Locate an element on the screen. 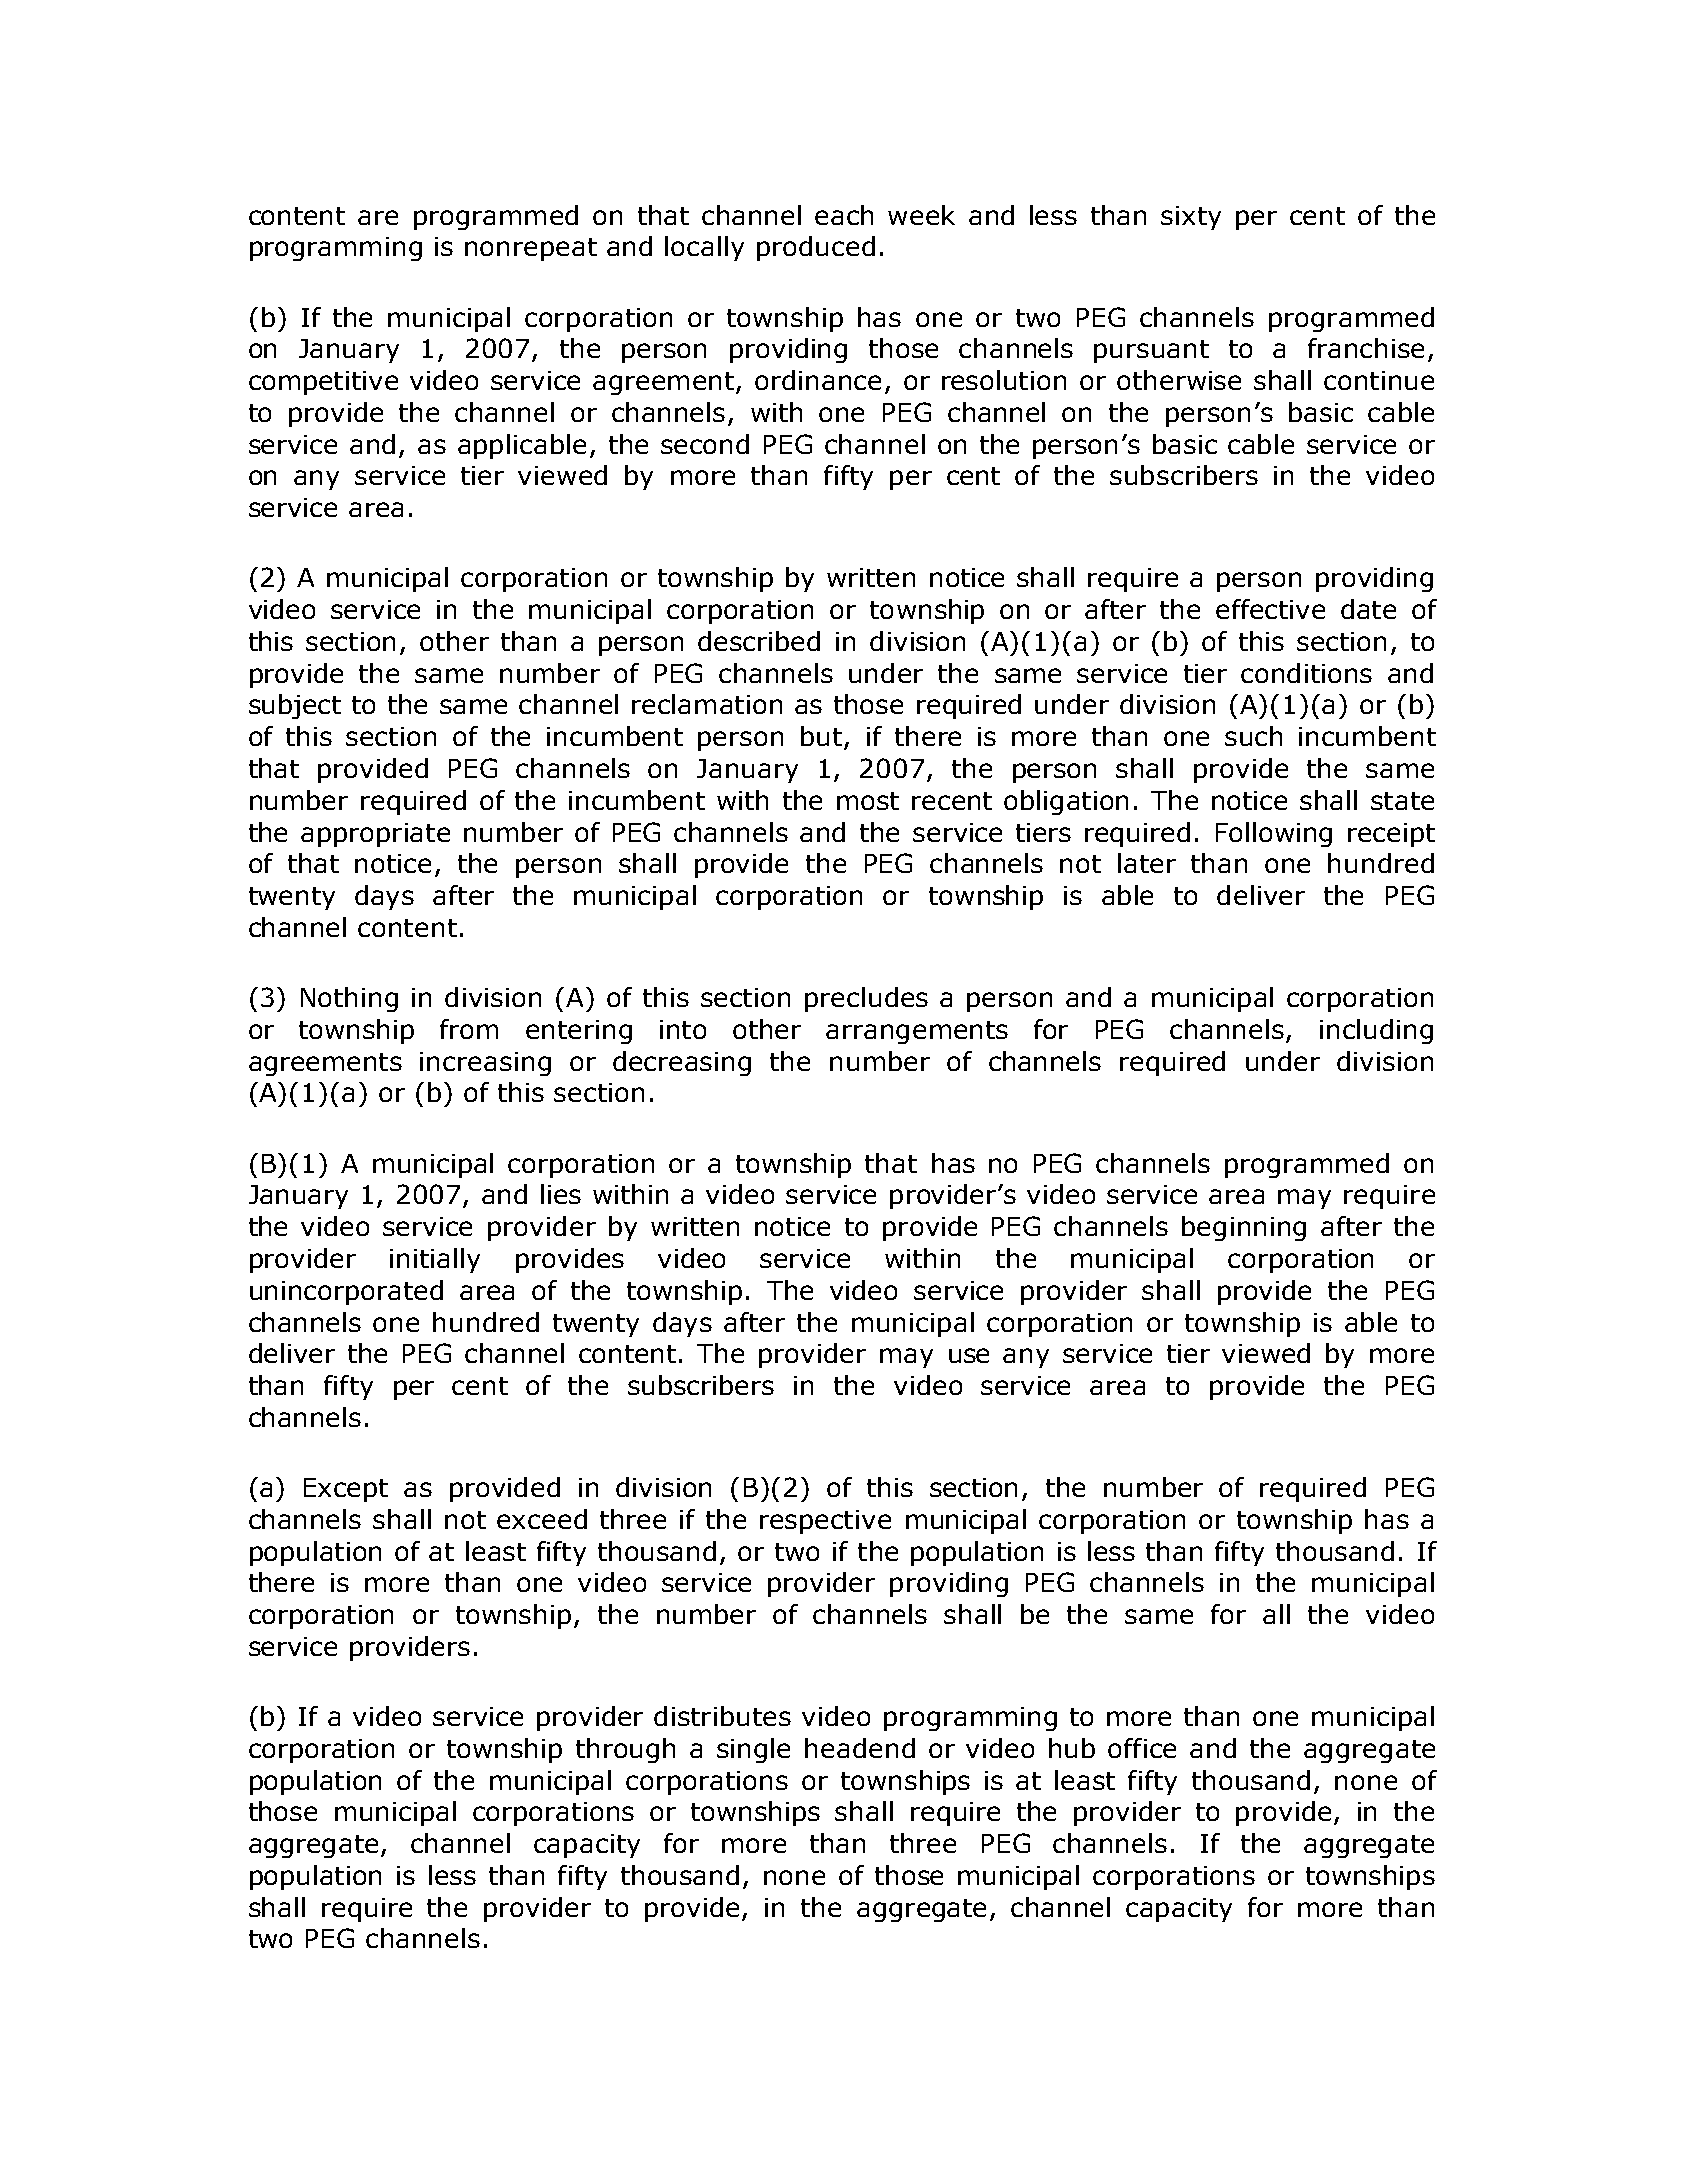 The height and width of the screenshot is (2179, 1684). unincorporated is located at coordinates (346, 1292).
